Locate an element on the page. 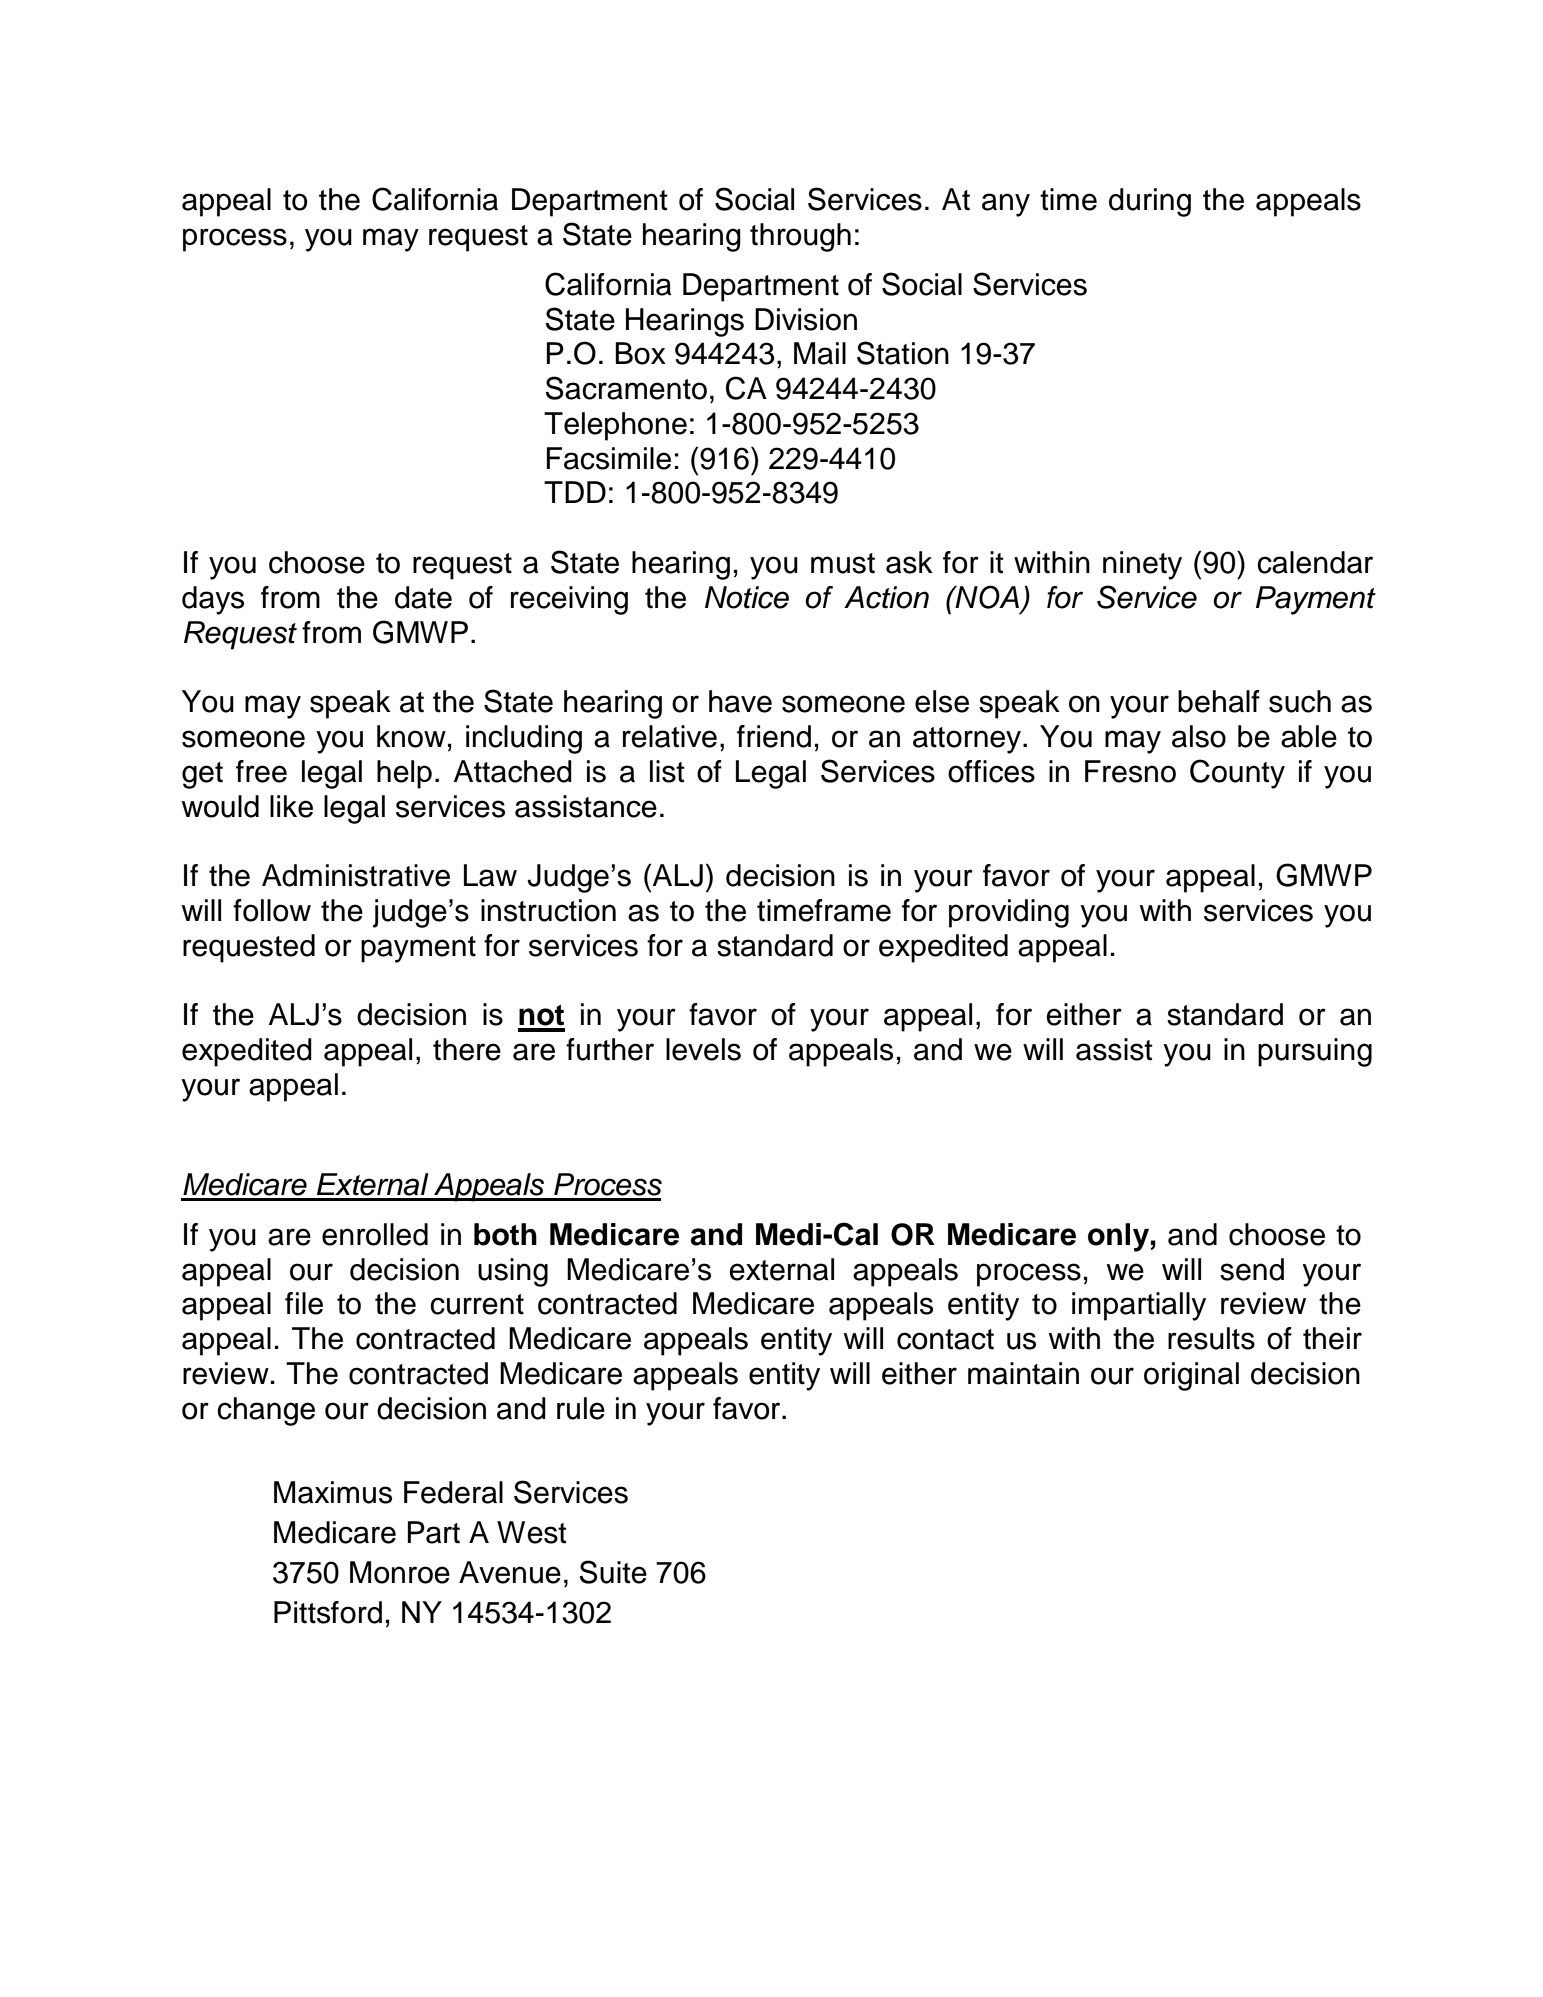 Image resolution: width=1543 pixels, height=1997 pixels. during is located at coordinates (1150, 202).
